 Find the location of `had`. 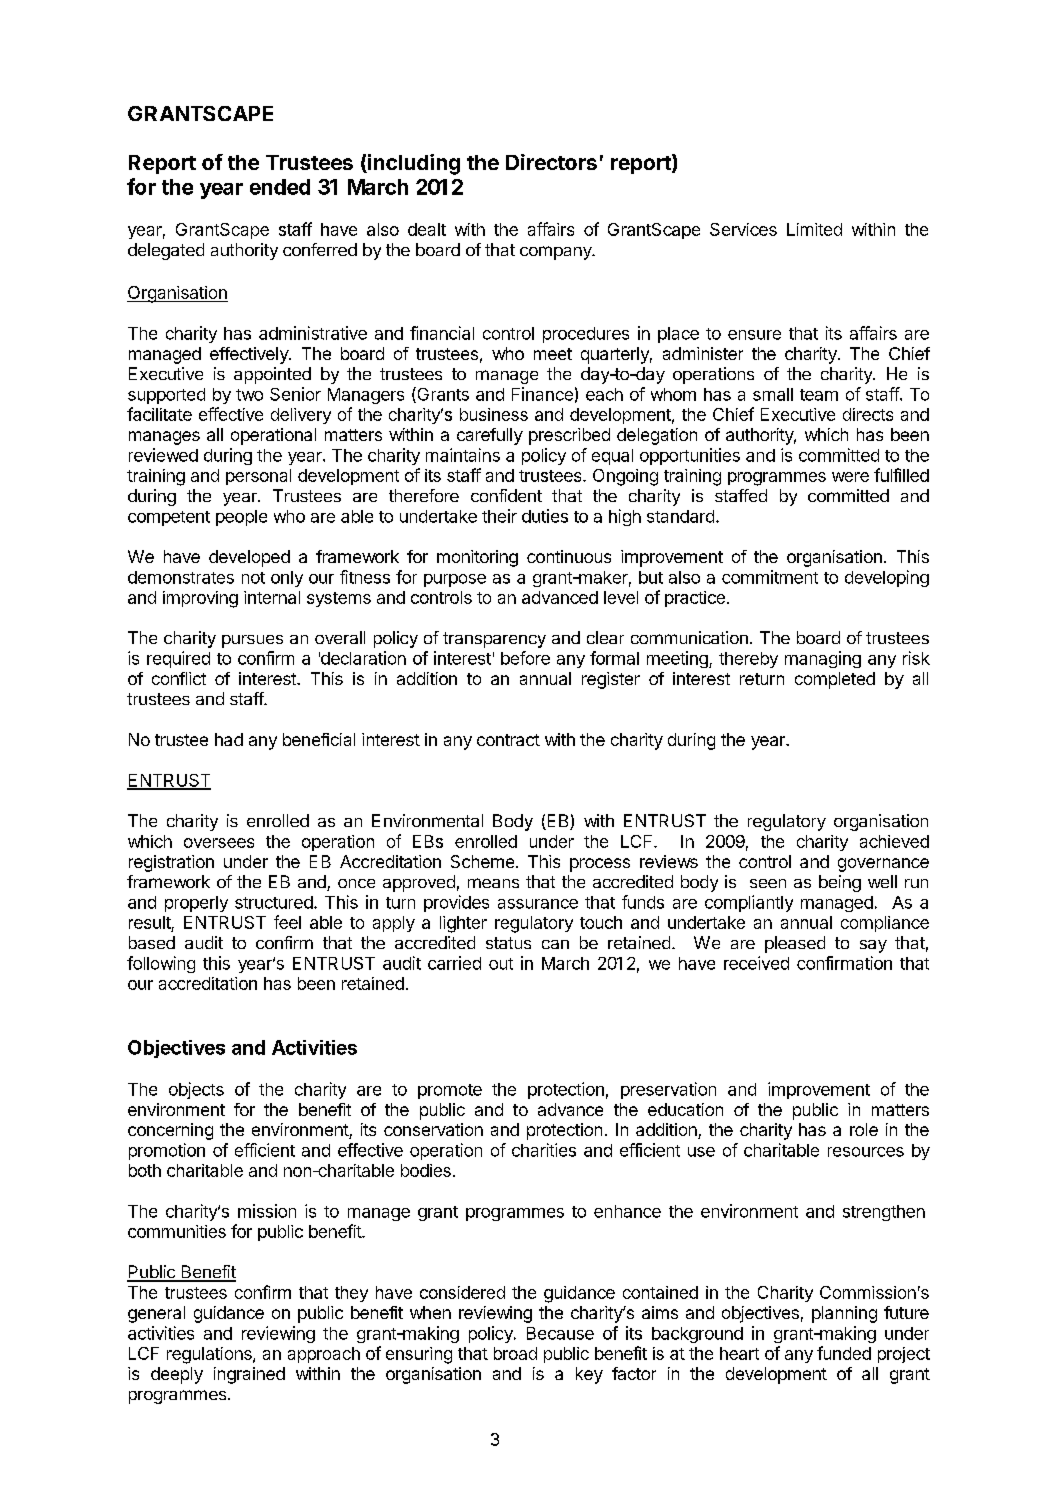

had is located at coordinates (229, 739).
